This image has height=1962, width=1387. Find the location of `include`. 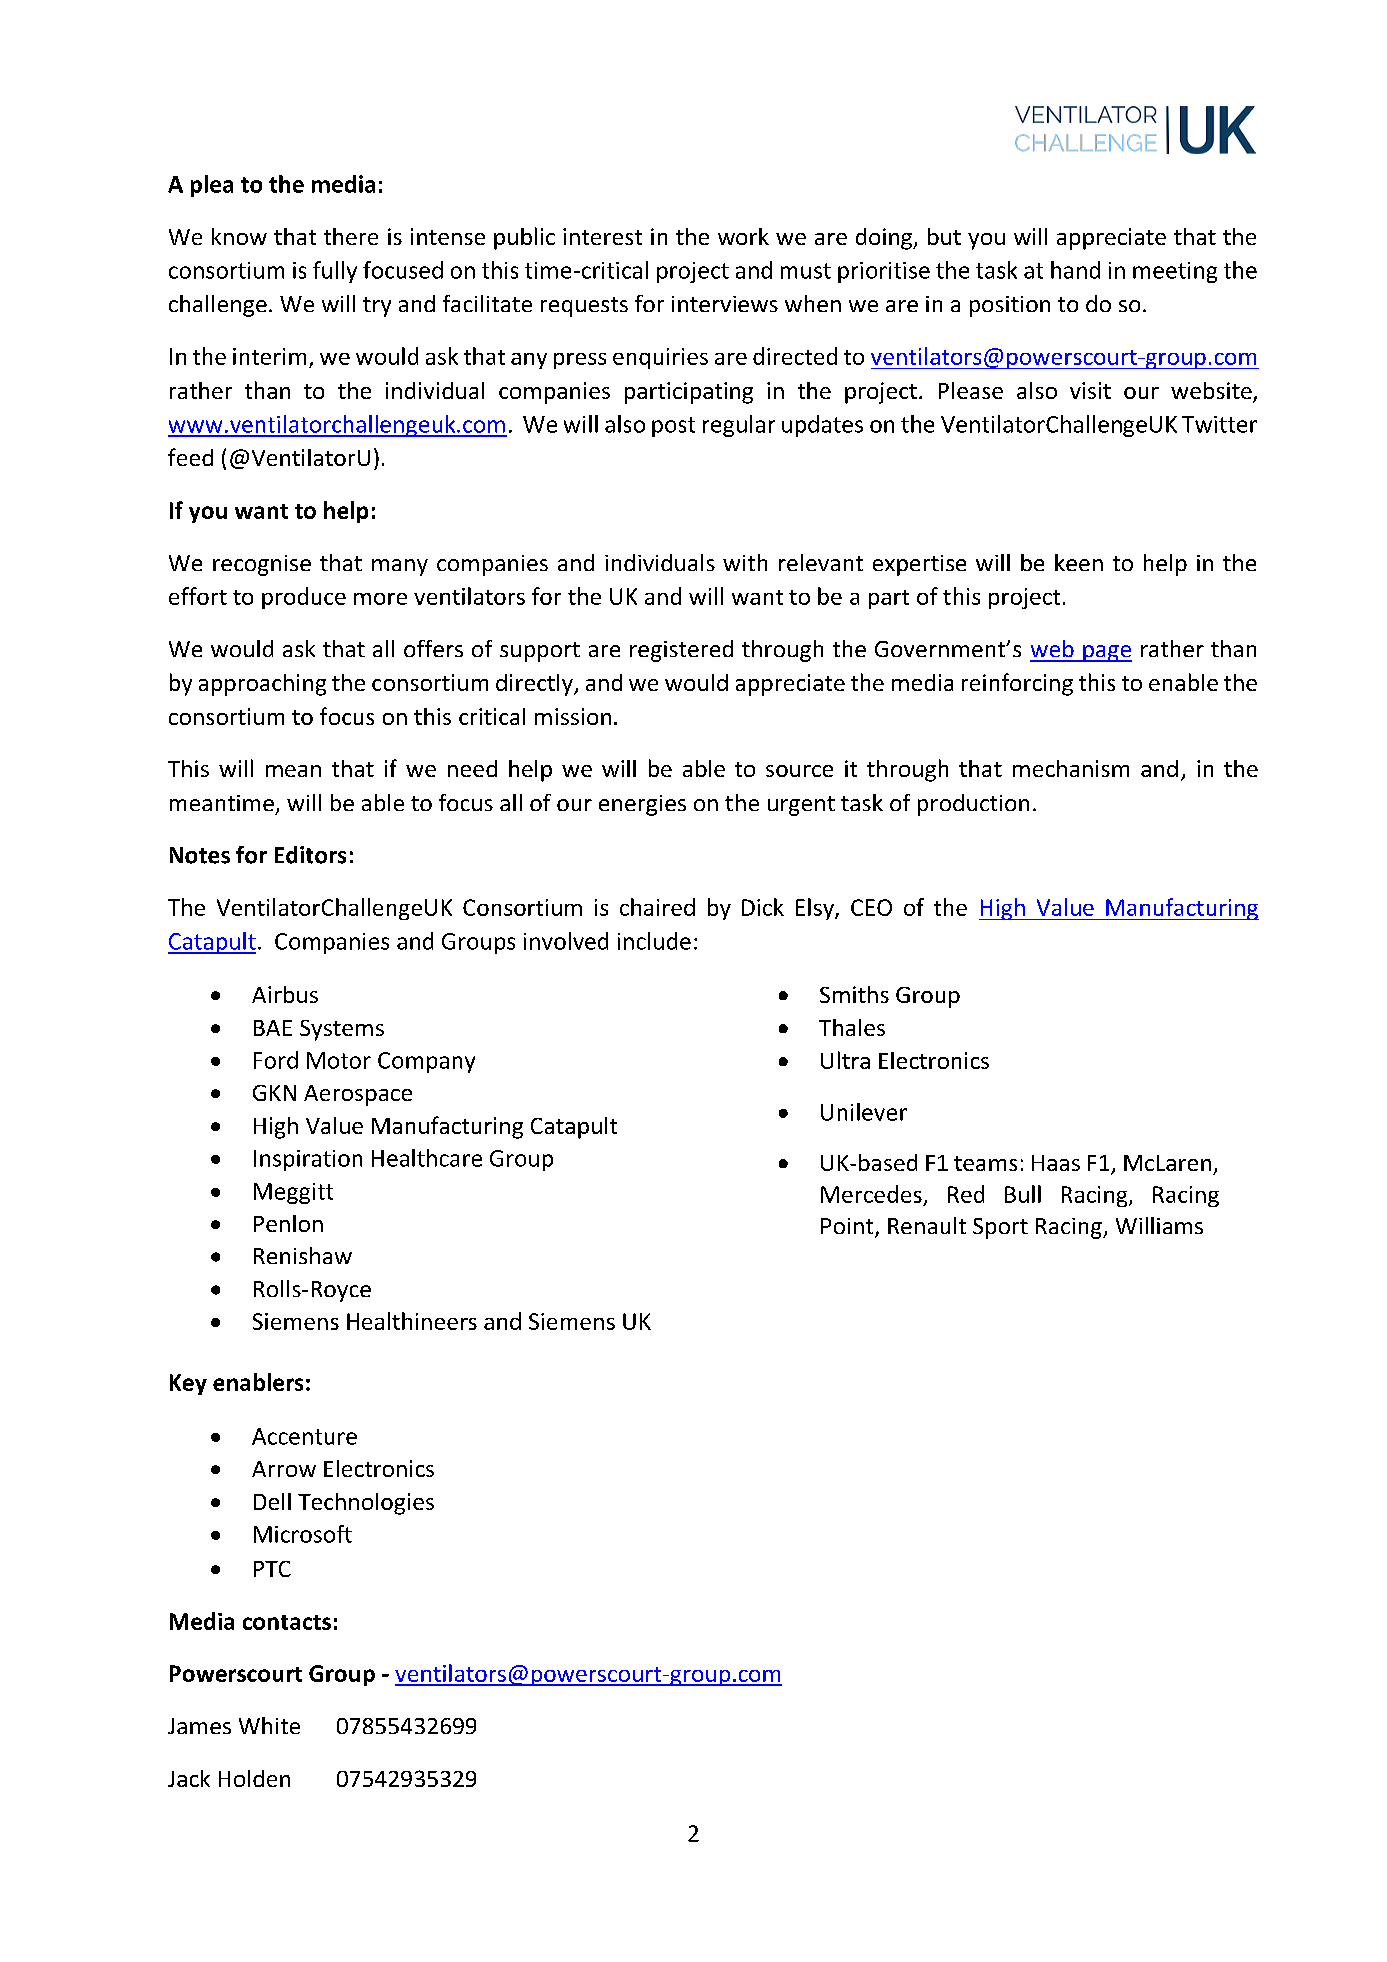

include is located at coordinates (654, 941).
